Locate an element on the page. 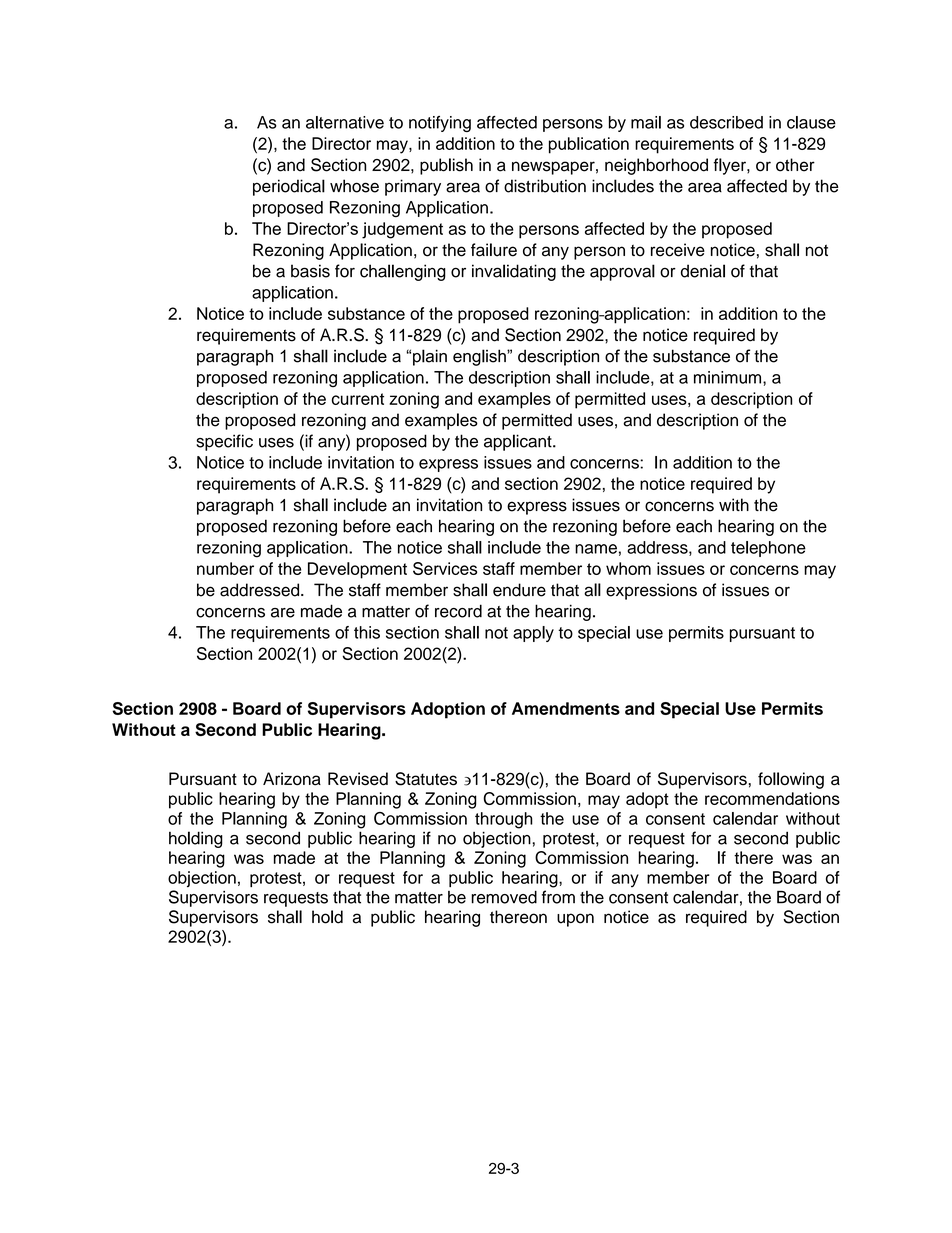  telephone is located at coordinates (768, 549).
